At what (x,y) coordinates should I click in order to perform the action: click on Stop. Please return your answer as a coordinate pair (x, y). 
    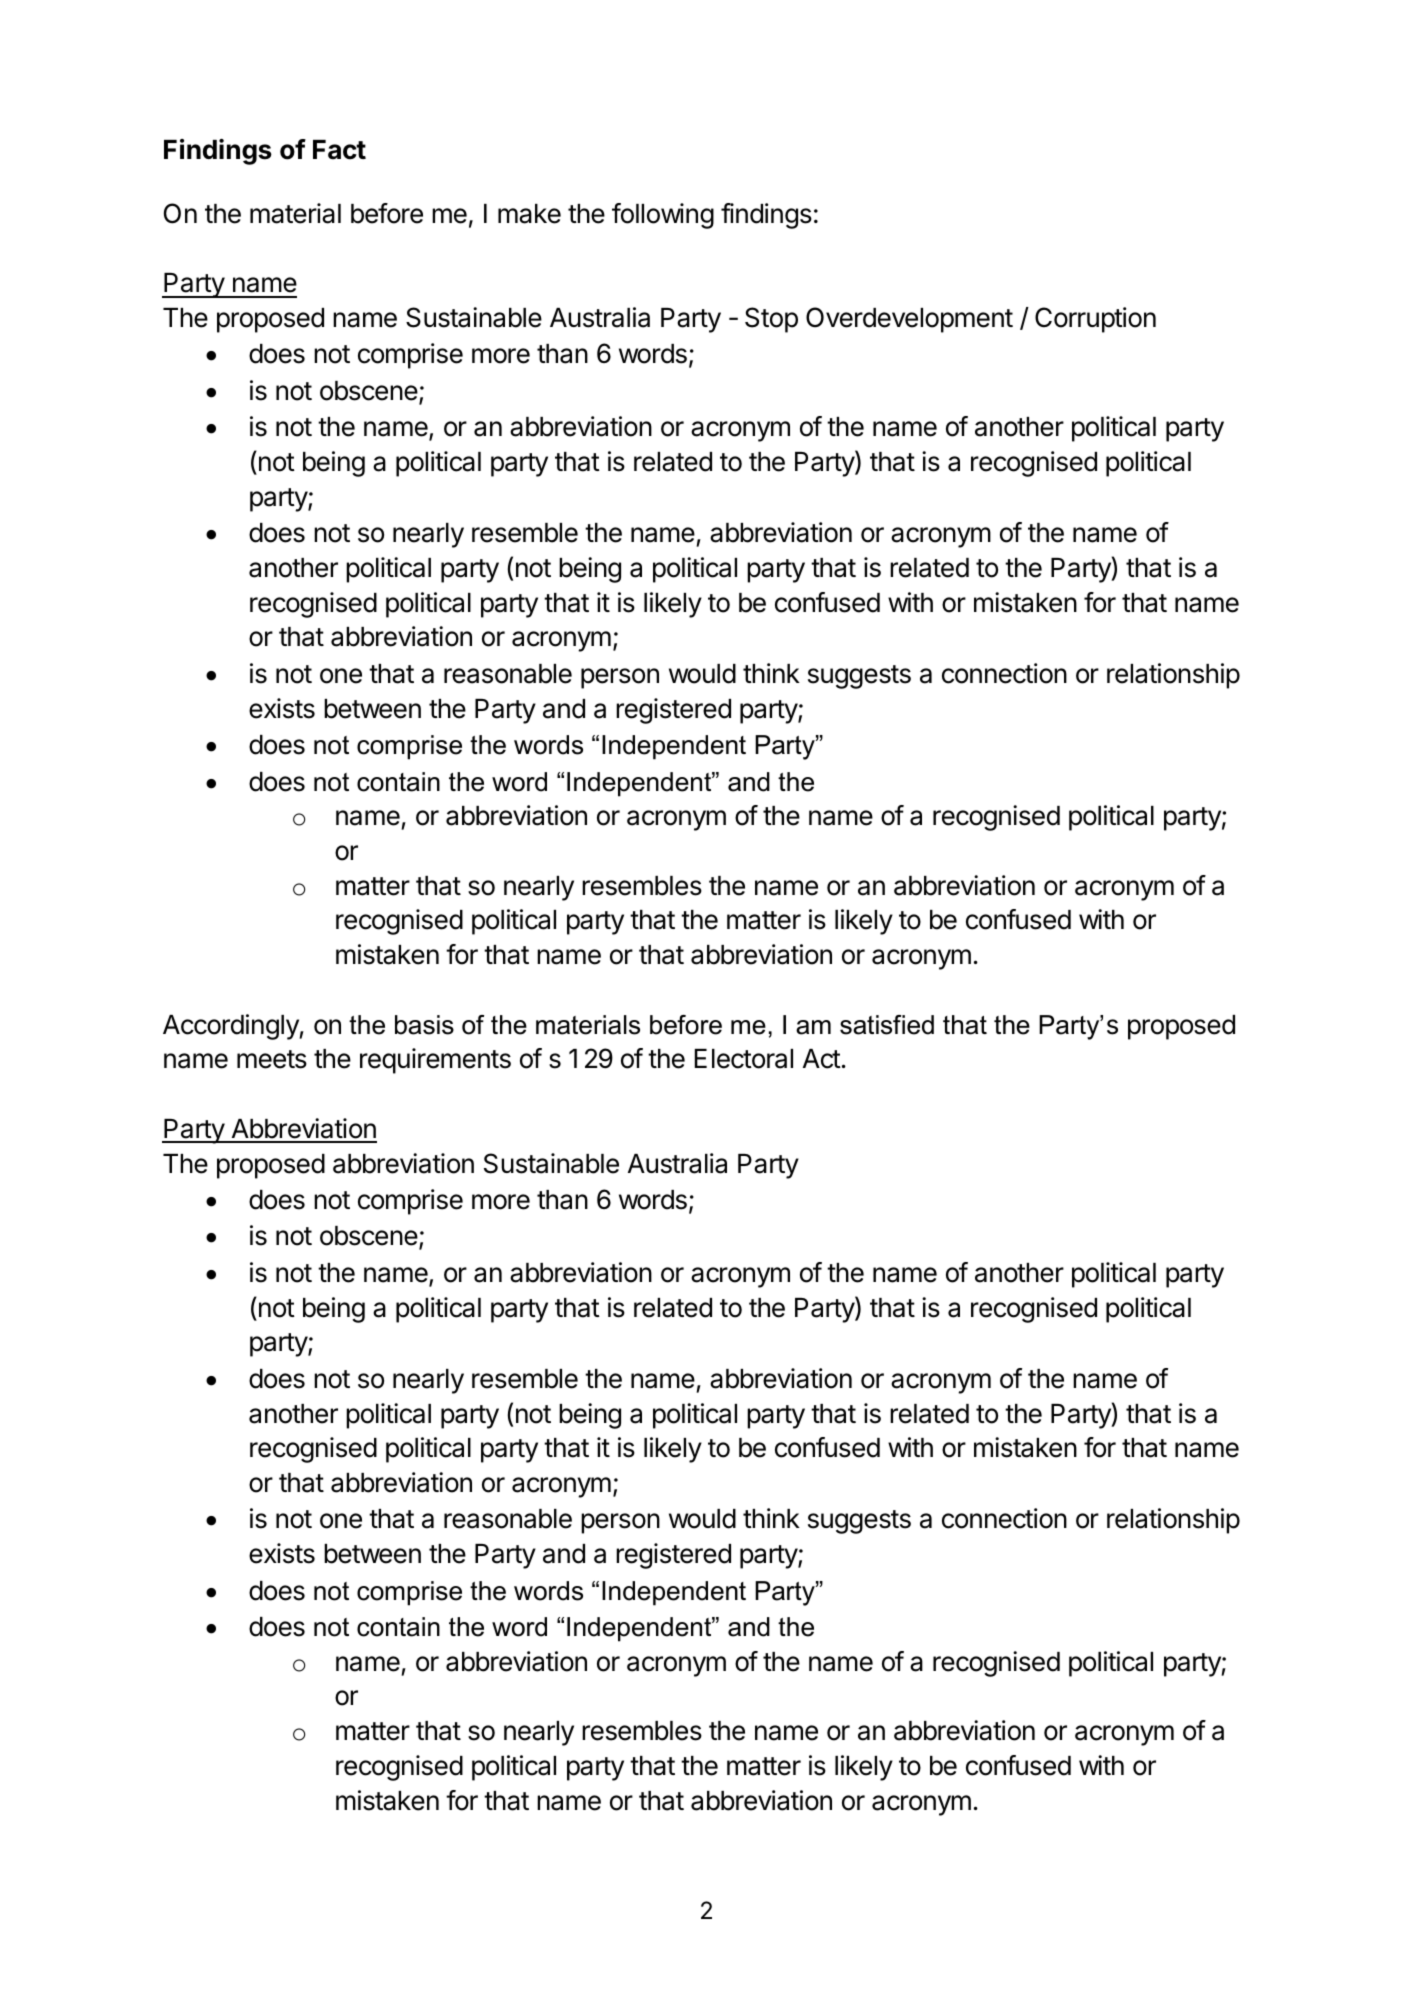
    Looking at the image, I should click on (771, 320).
